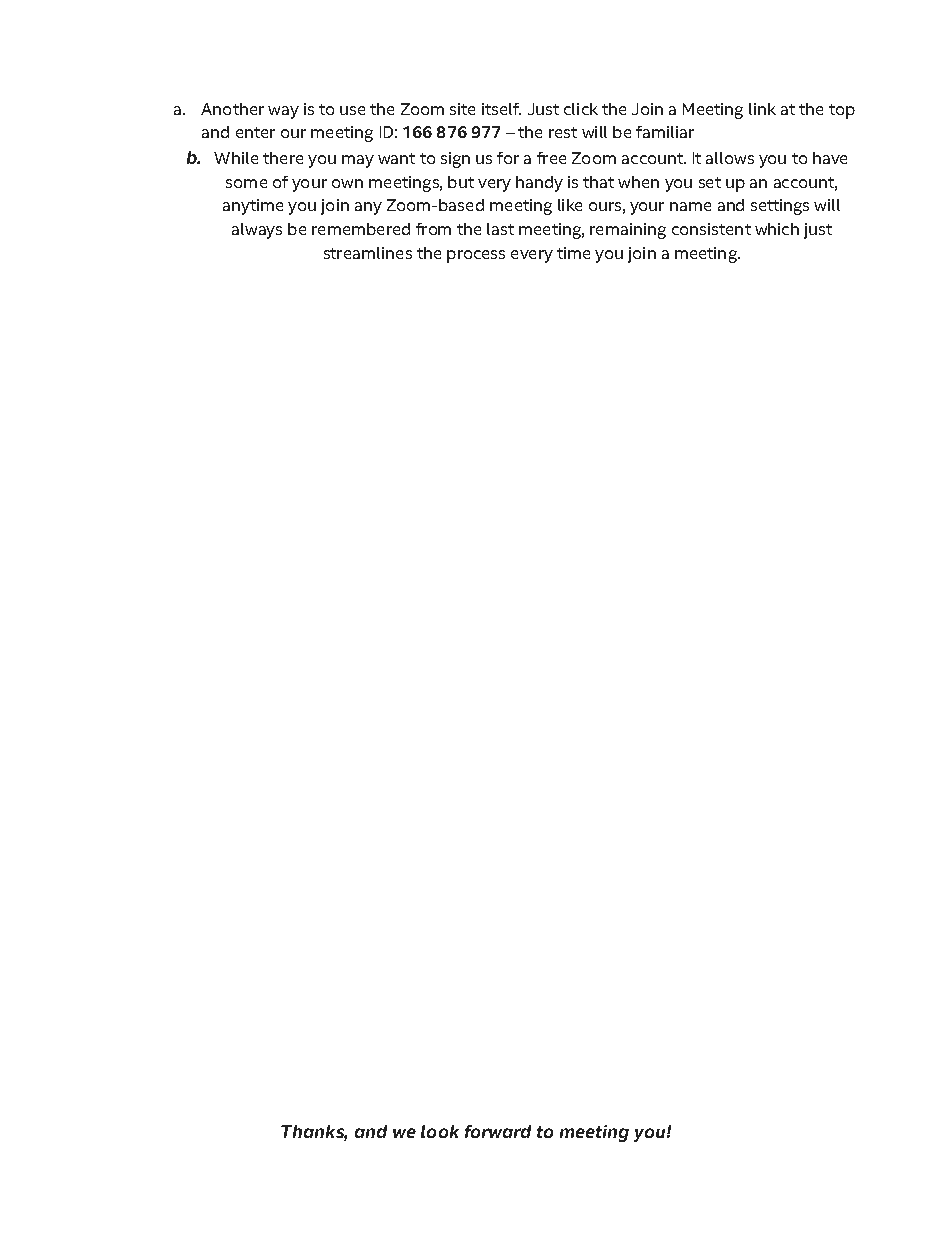  I want to click on from, so click(433, 229).
